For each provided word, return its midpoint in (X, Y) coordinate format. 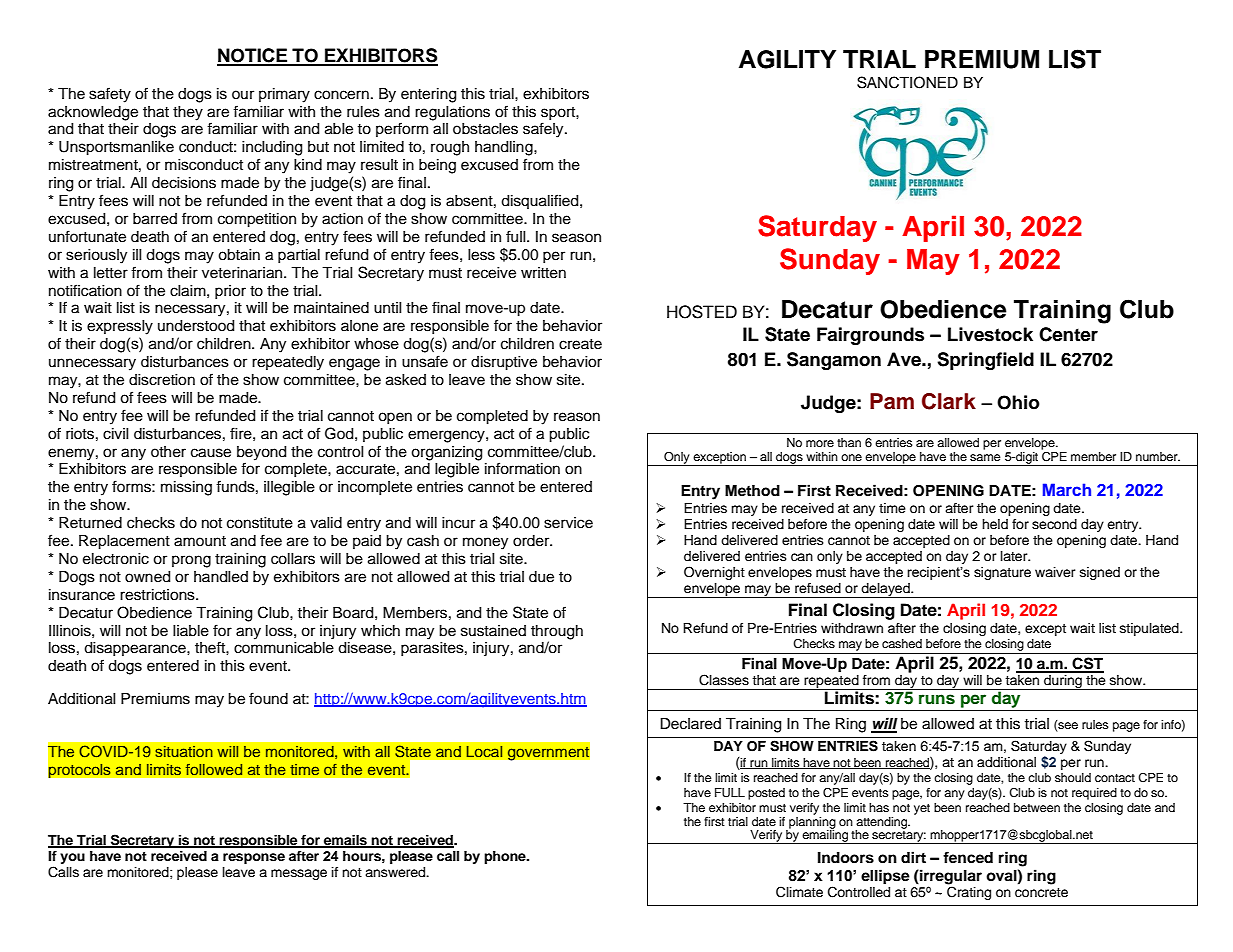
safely (544, 130)
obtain (239, 255)
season (576, 238)
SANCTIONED (907, 82)
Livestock (990, 334)
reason (577, 417)
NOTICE (253, 56)
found (268, 698)
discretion (162, 380)
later (1015, 556)
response (254, 858)
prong (191, 561)
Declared (690, 724)
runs (937, 699)
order (532, 541)
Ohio (1018, 402)
